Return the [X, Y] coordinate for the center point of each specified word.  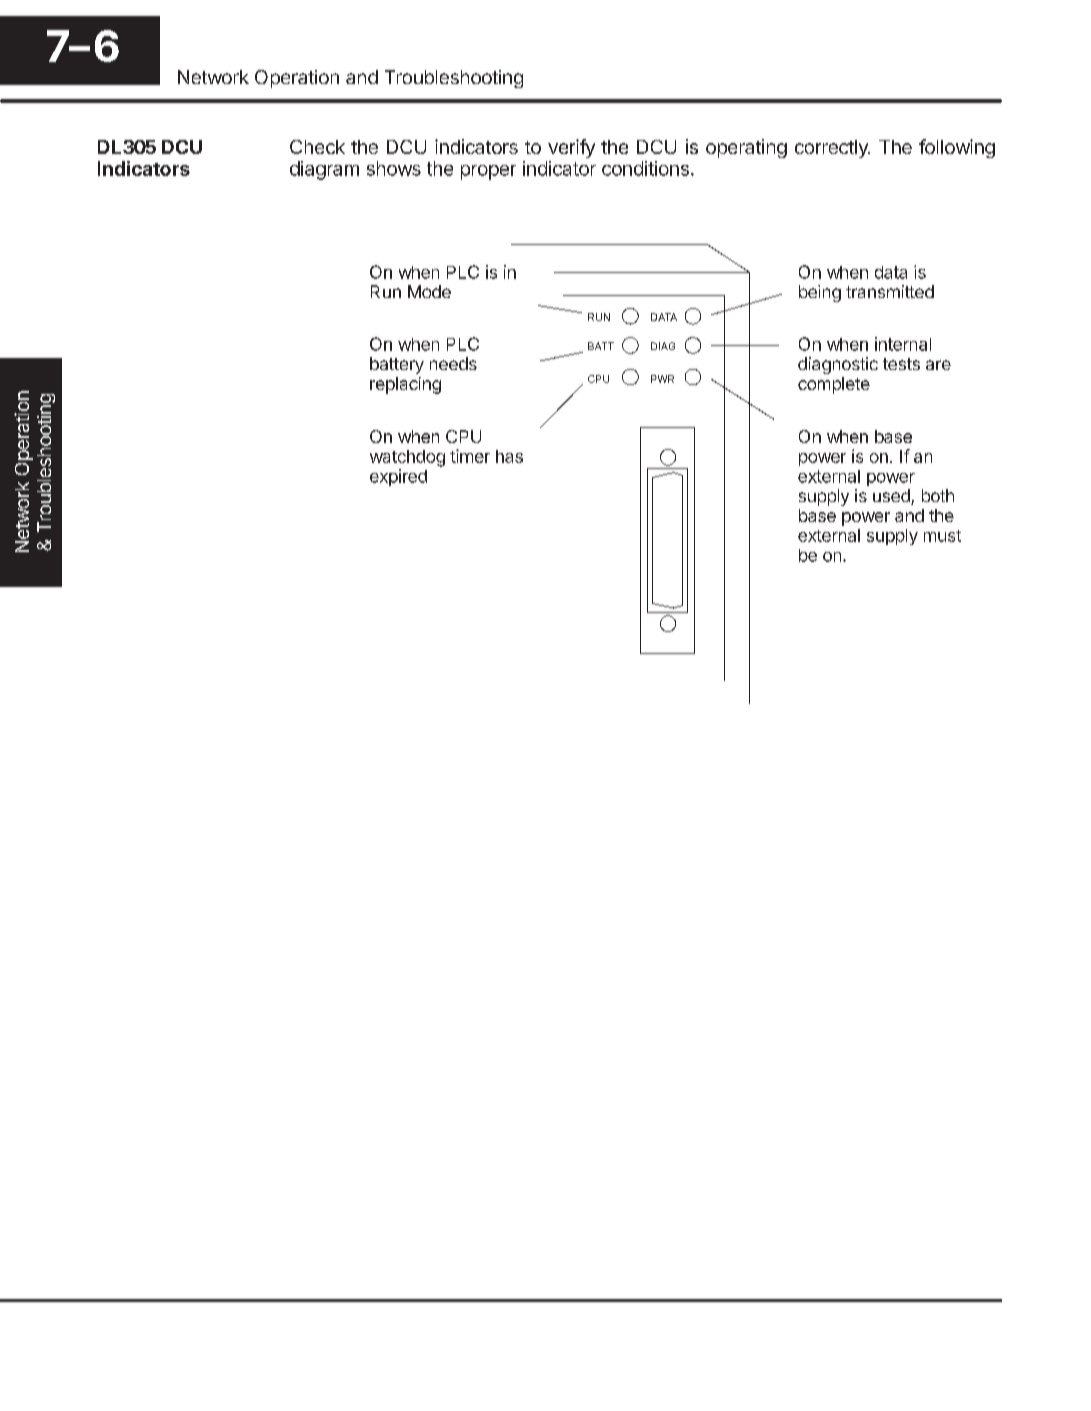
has [509, 456]
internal [903, 344]
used [892, 497]
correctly [832, 149]
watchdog [407, 458]
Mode [429, 291]
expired [398, 477]
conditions [645, 168]
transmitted [890, 291]
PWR [662, 379]
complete [834, 385]
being [820, 293]
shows [394, 168]
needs [453, 363]
